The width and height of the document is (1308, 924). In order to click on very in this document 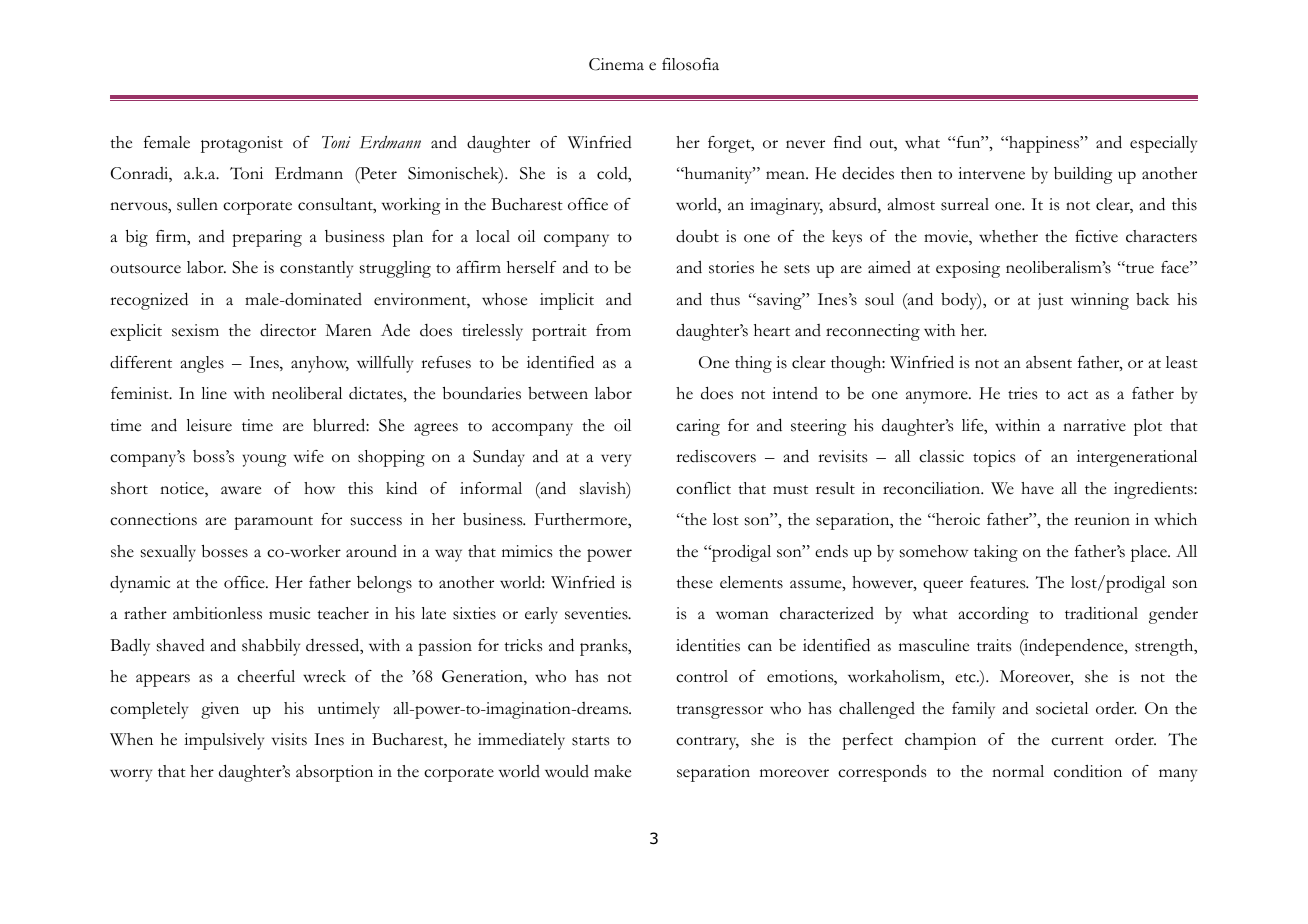, I will do `click(616, 460)`.
